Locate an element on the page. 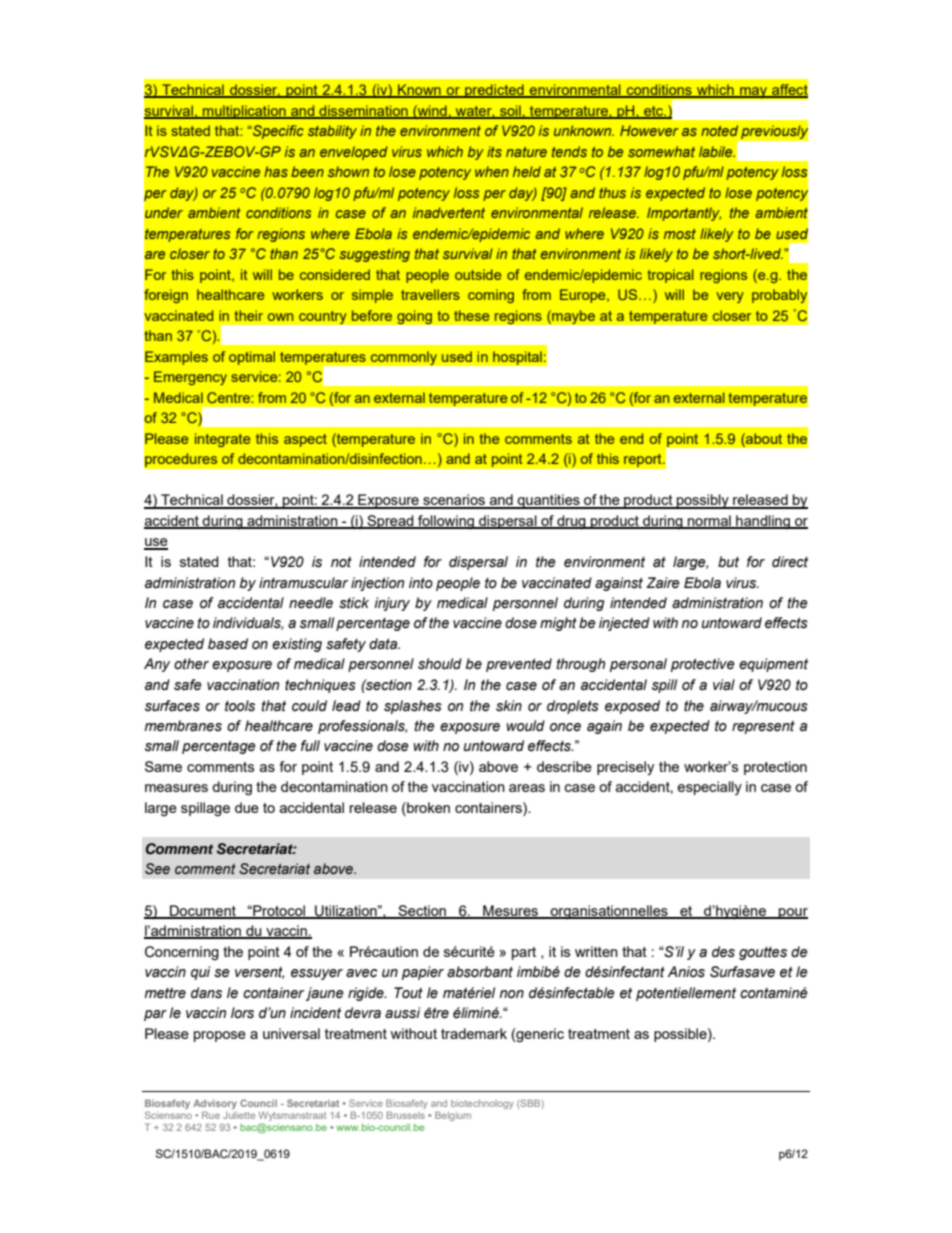  noted is located at coordinates (719, 130).
